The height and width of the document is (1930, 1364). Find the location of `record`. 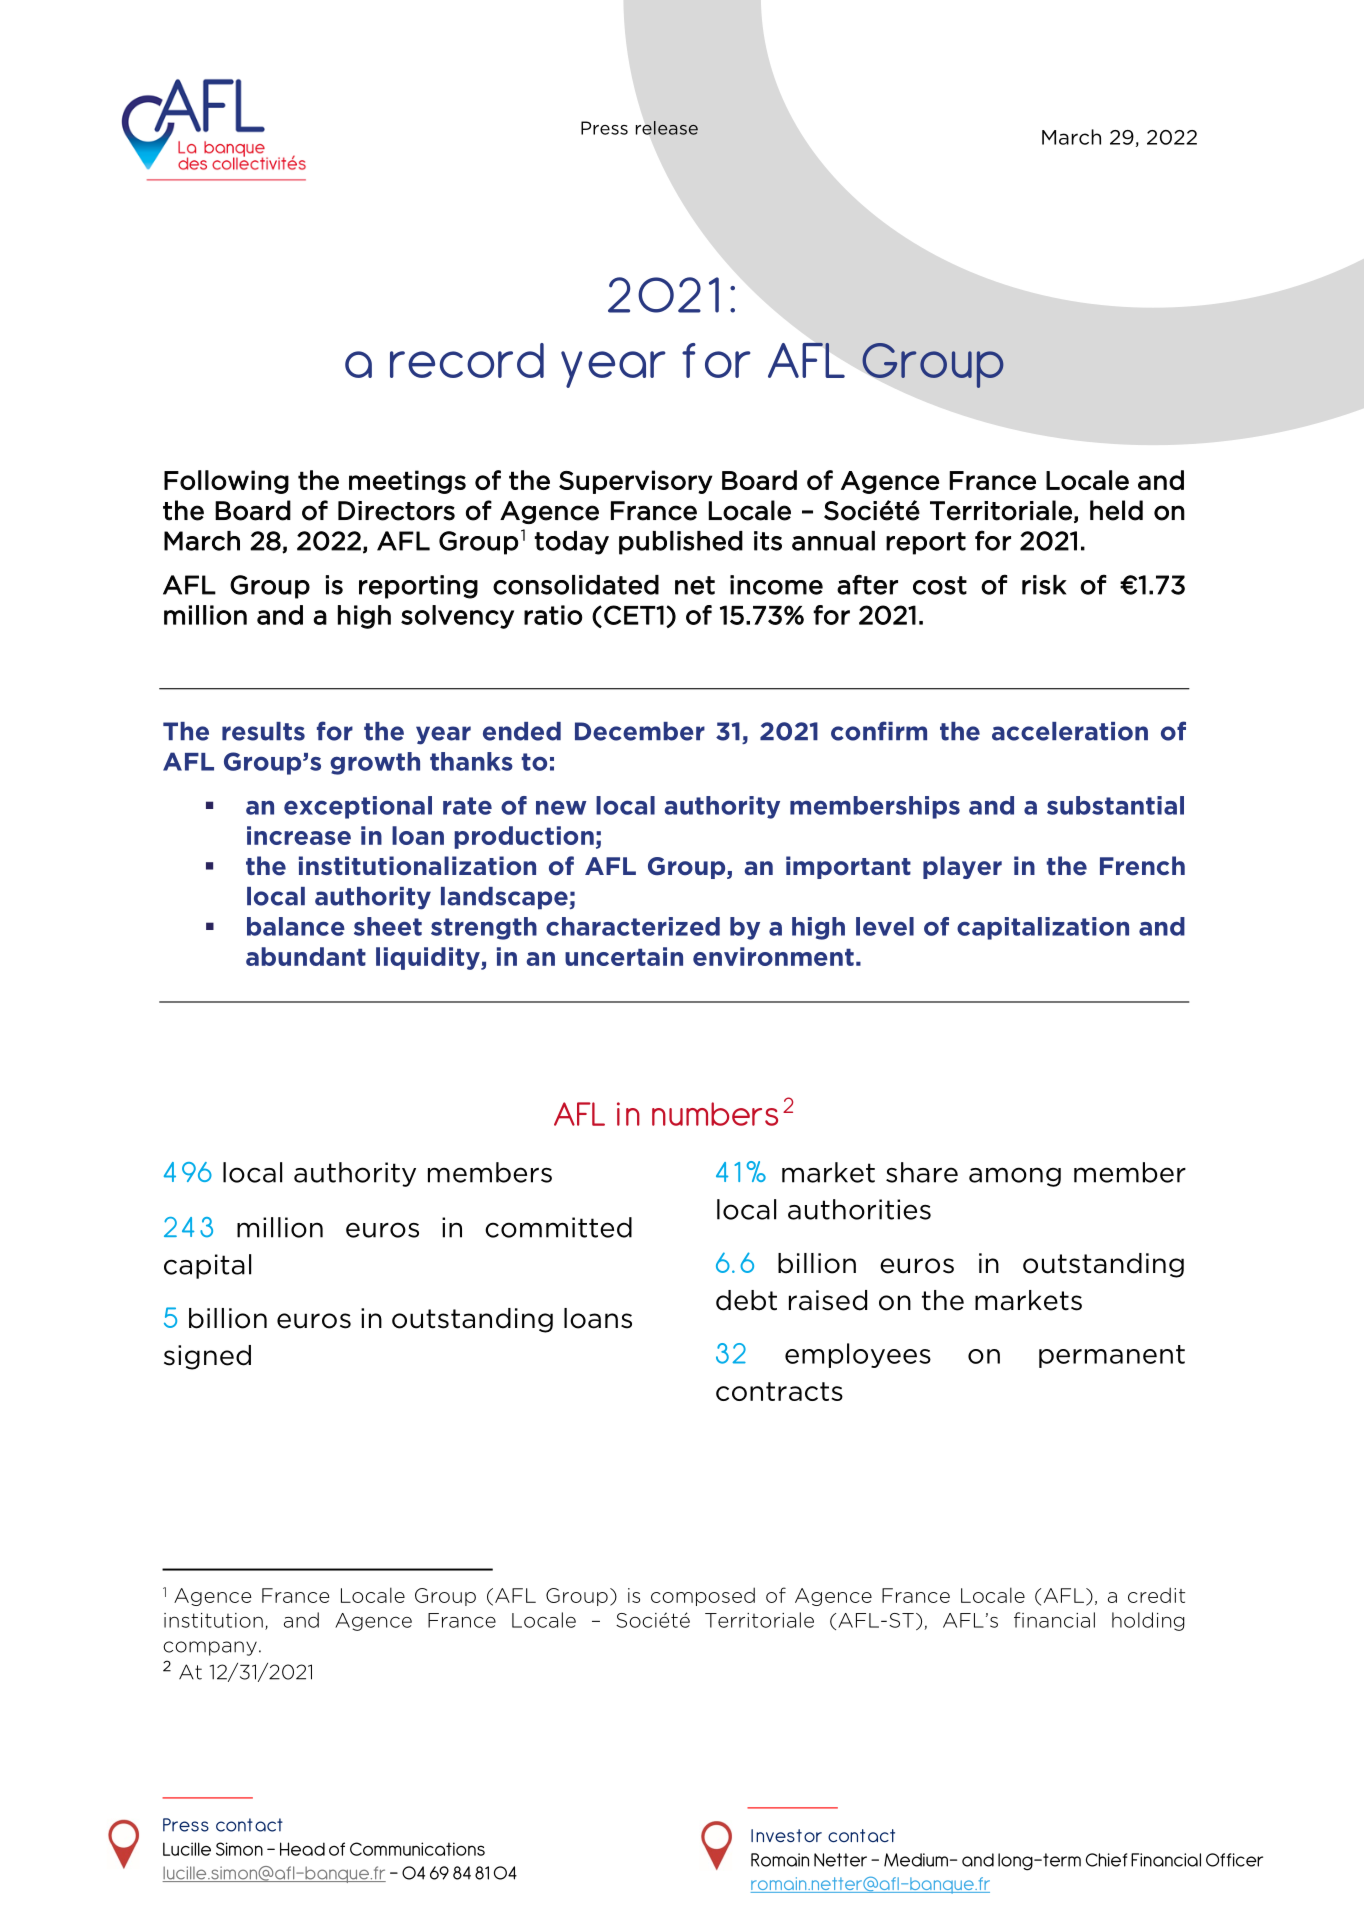

record is located at coordinates (467, 360).
